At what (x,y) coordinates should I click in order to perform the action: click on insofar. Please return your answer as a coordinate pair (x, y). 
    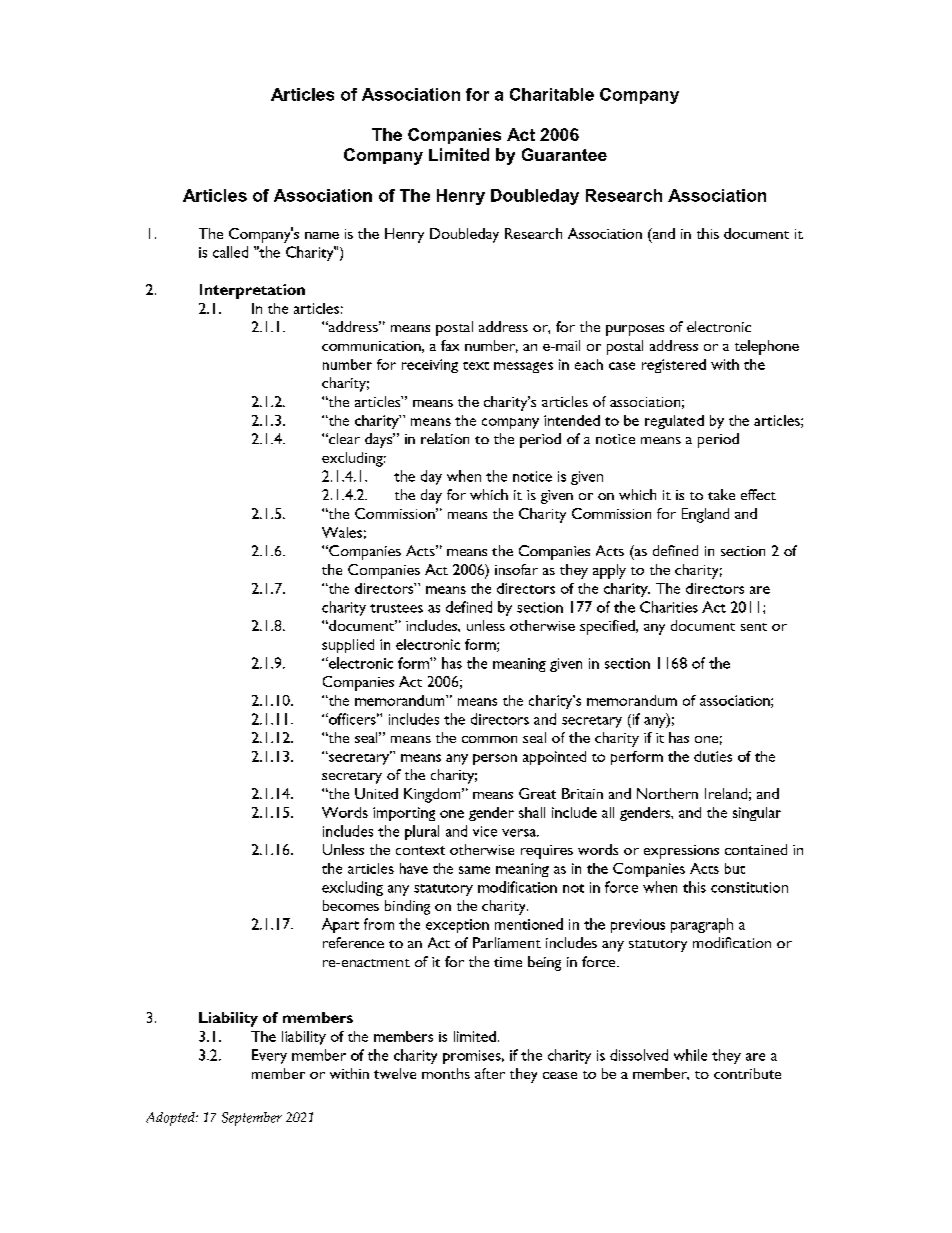
    Looking at the image, I should click on (516, 569).
